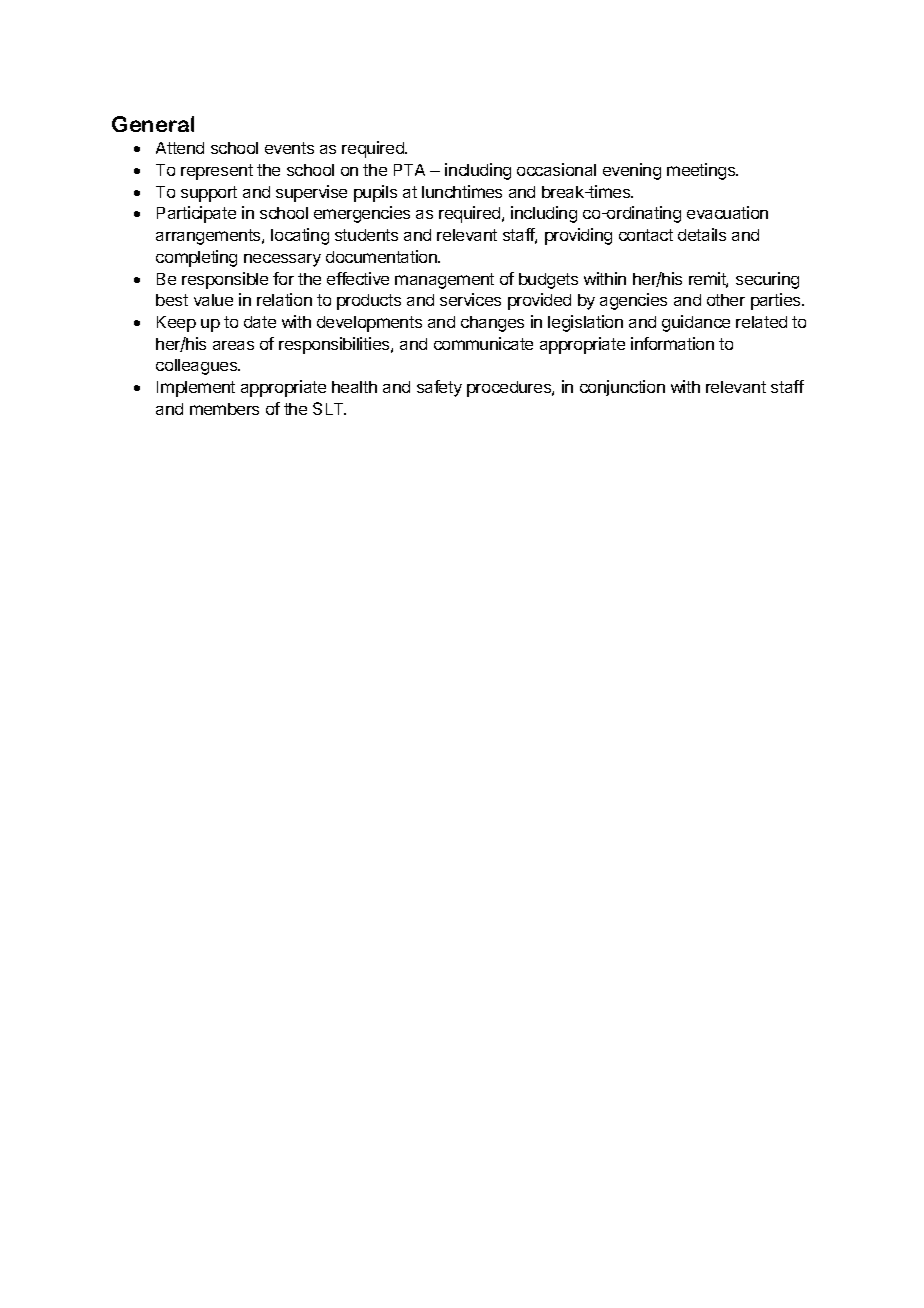 The image size is (924, 1308). What do you see at coordinates (696, 323) in the screenshot?
I see `guidance` at bounding box center [696, 323].
